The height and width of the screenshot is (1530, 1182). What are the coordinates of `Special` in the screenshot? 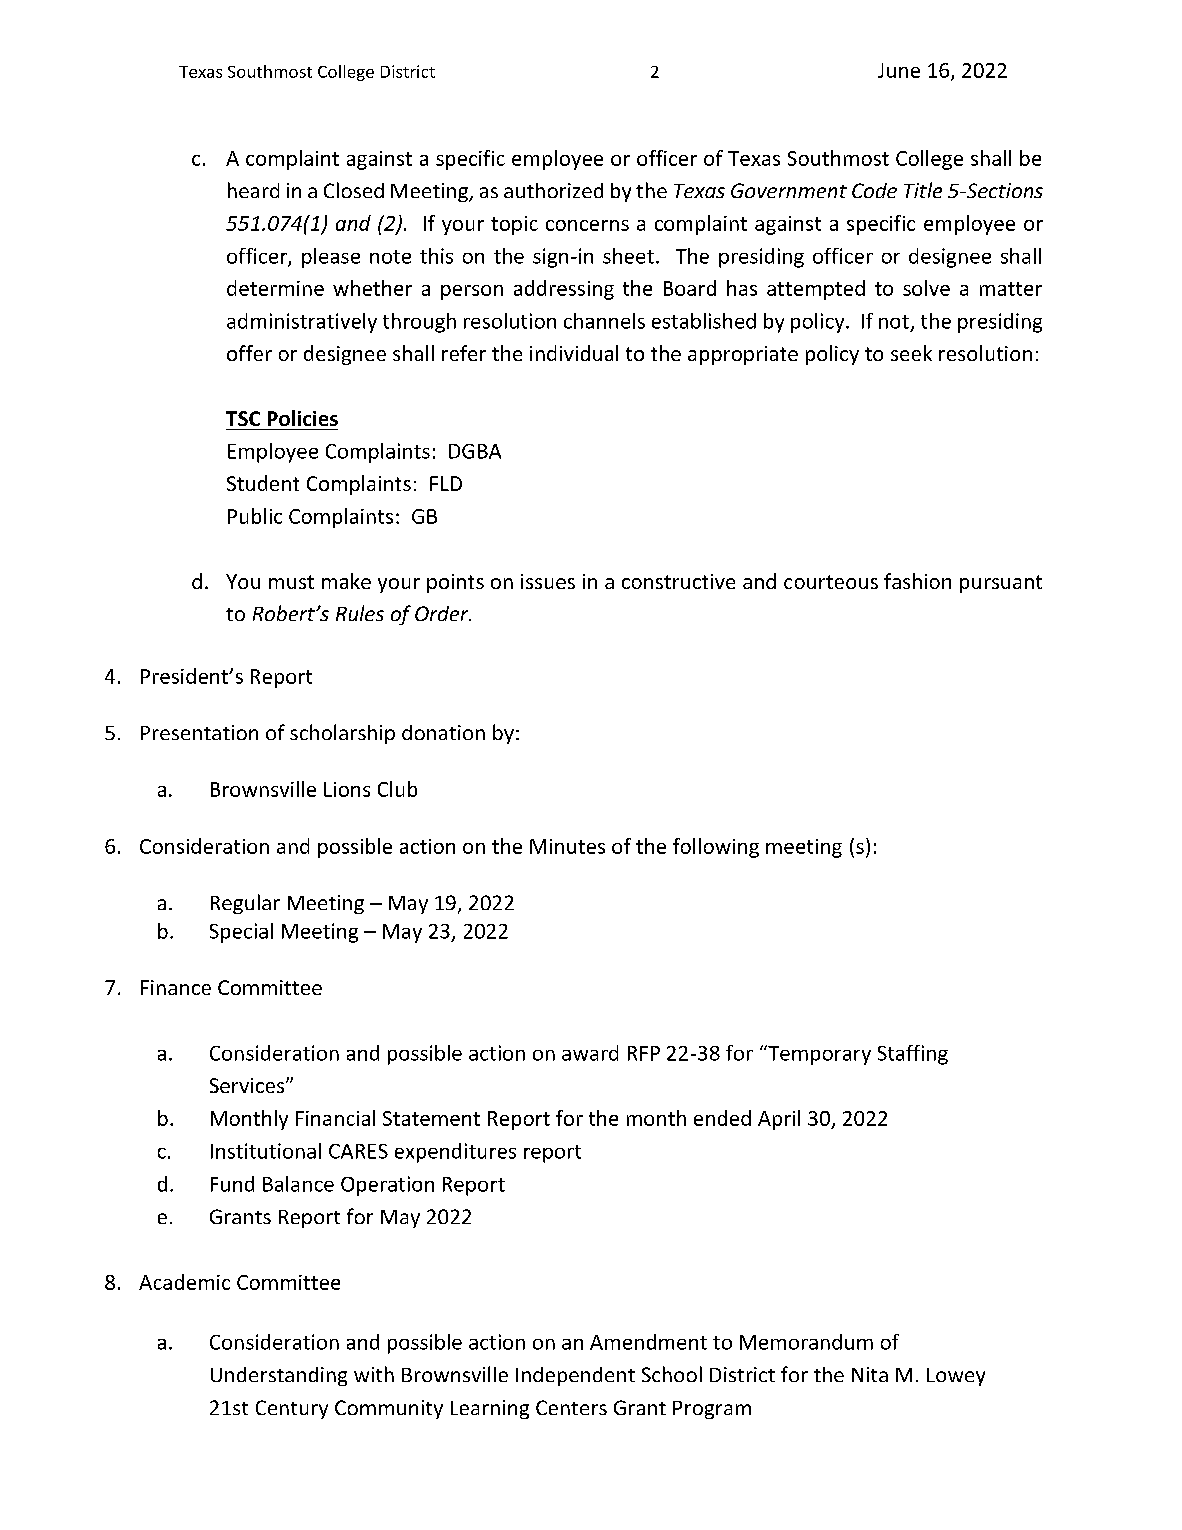 It's located at (241, 933).
